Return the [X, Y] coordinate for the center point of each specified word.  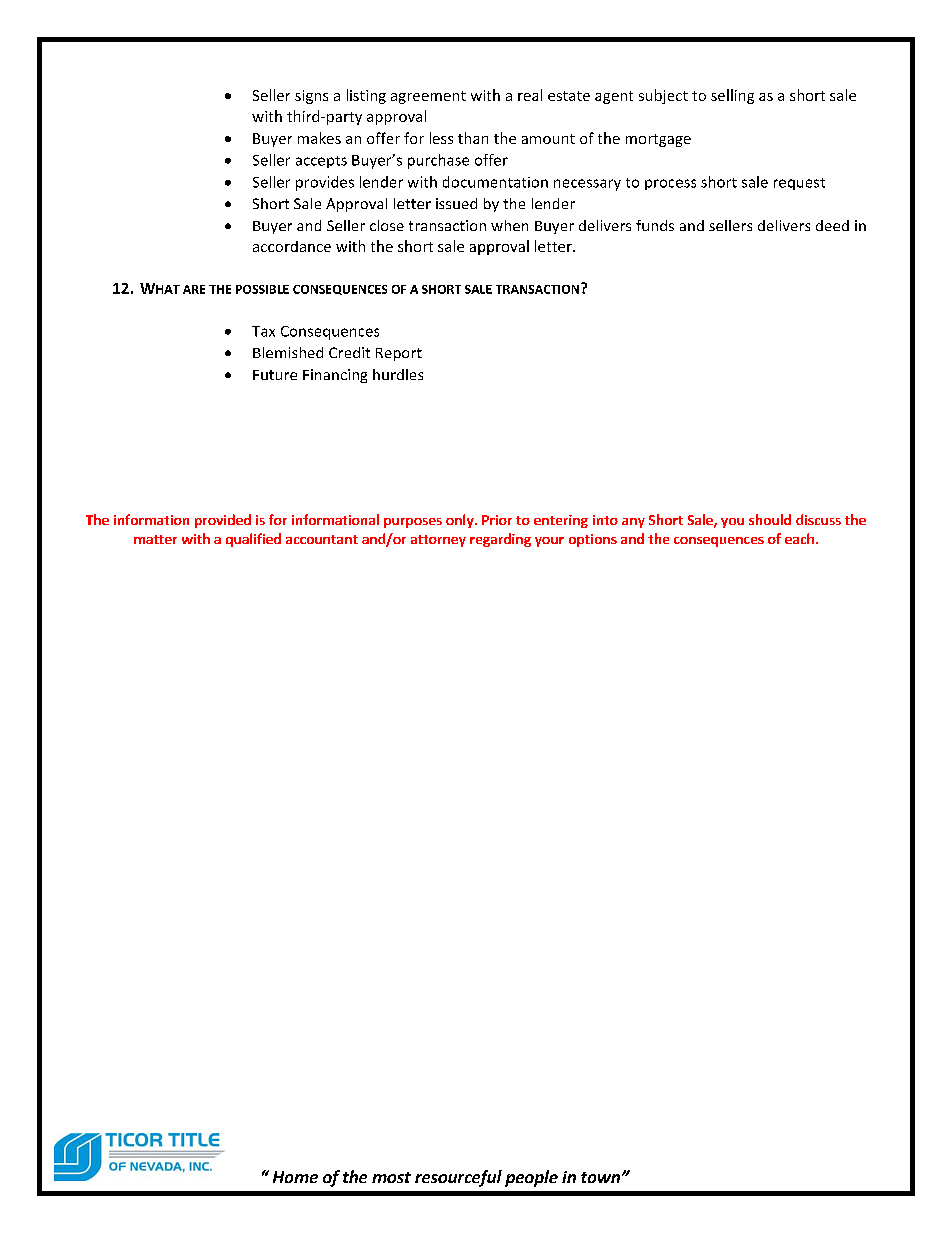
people [531, 1178]
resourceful [458, 1178]
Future [275, 375]
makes [319, 138]
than [473, 138]
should [770, 519]
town [600, 1177]
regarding [500, 540]
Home [295, 1177]
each [799, 538]
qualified [253, 540]
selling [732, 96]
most [391, 1177]
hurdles [398, 374]
